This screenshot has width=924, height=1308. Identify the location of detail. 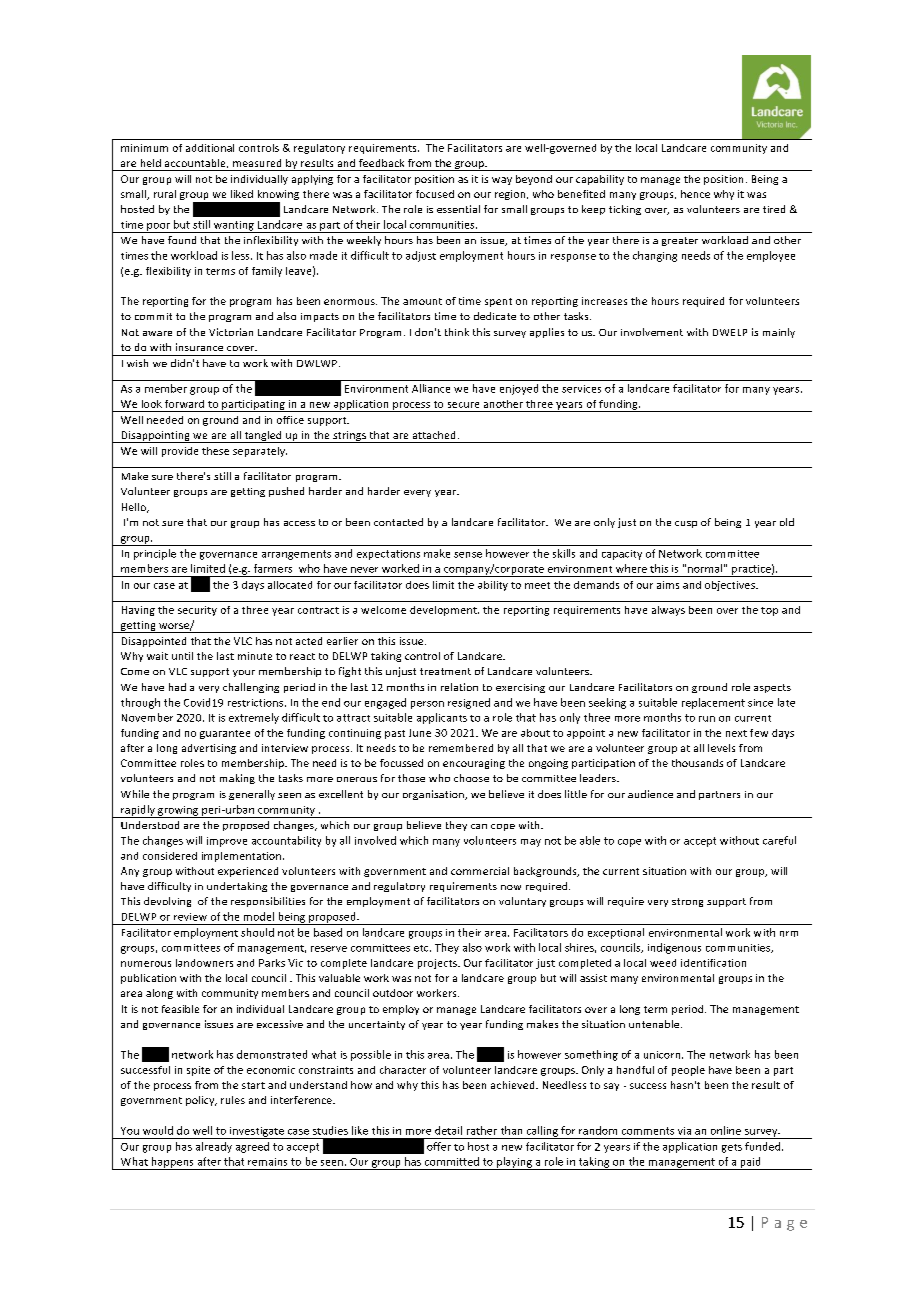
(448, 1130).
